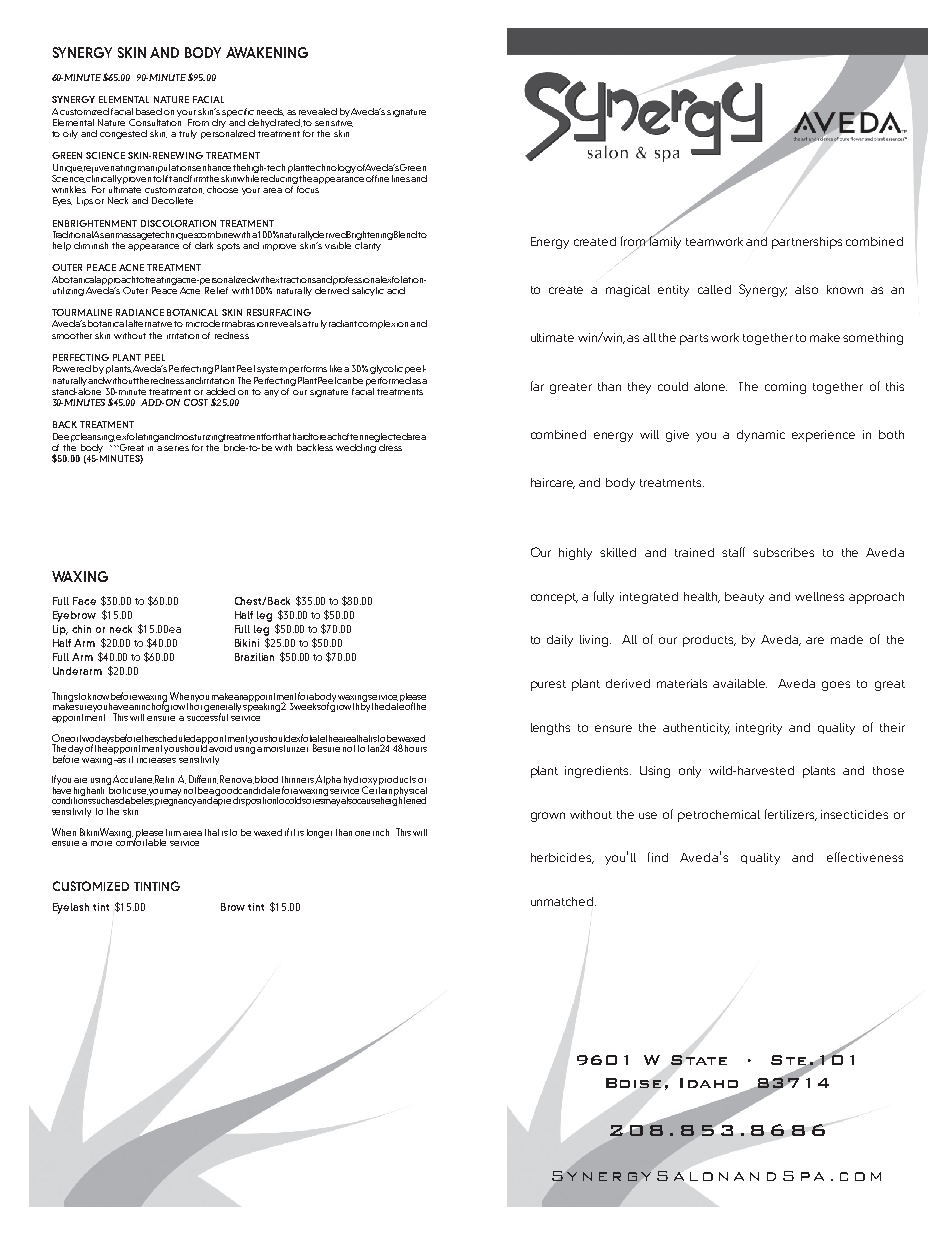  I want to click on sensitive, so click(334, 121).
